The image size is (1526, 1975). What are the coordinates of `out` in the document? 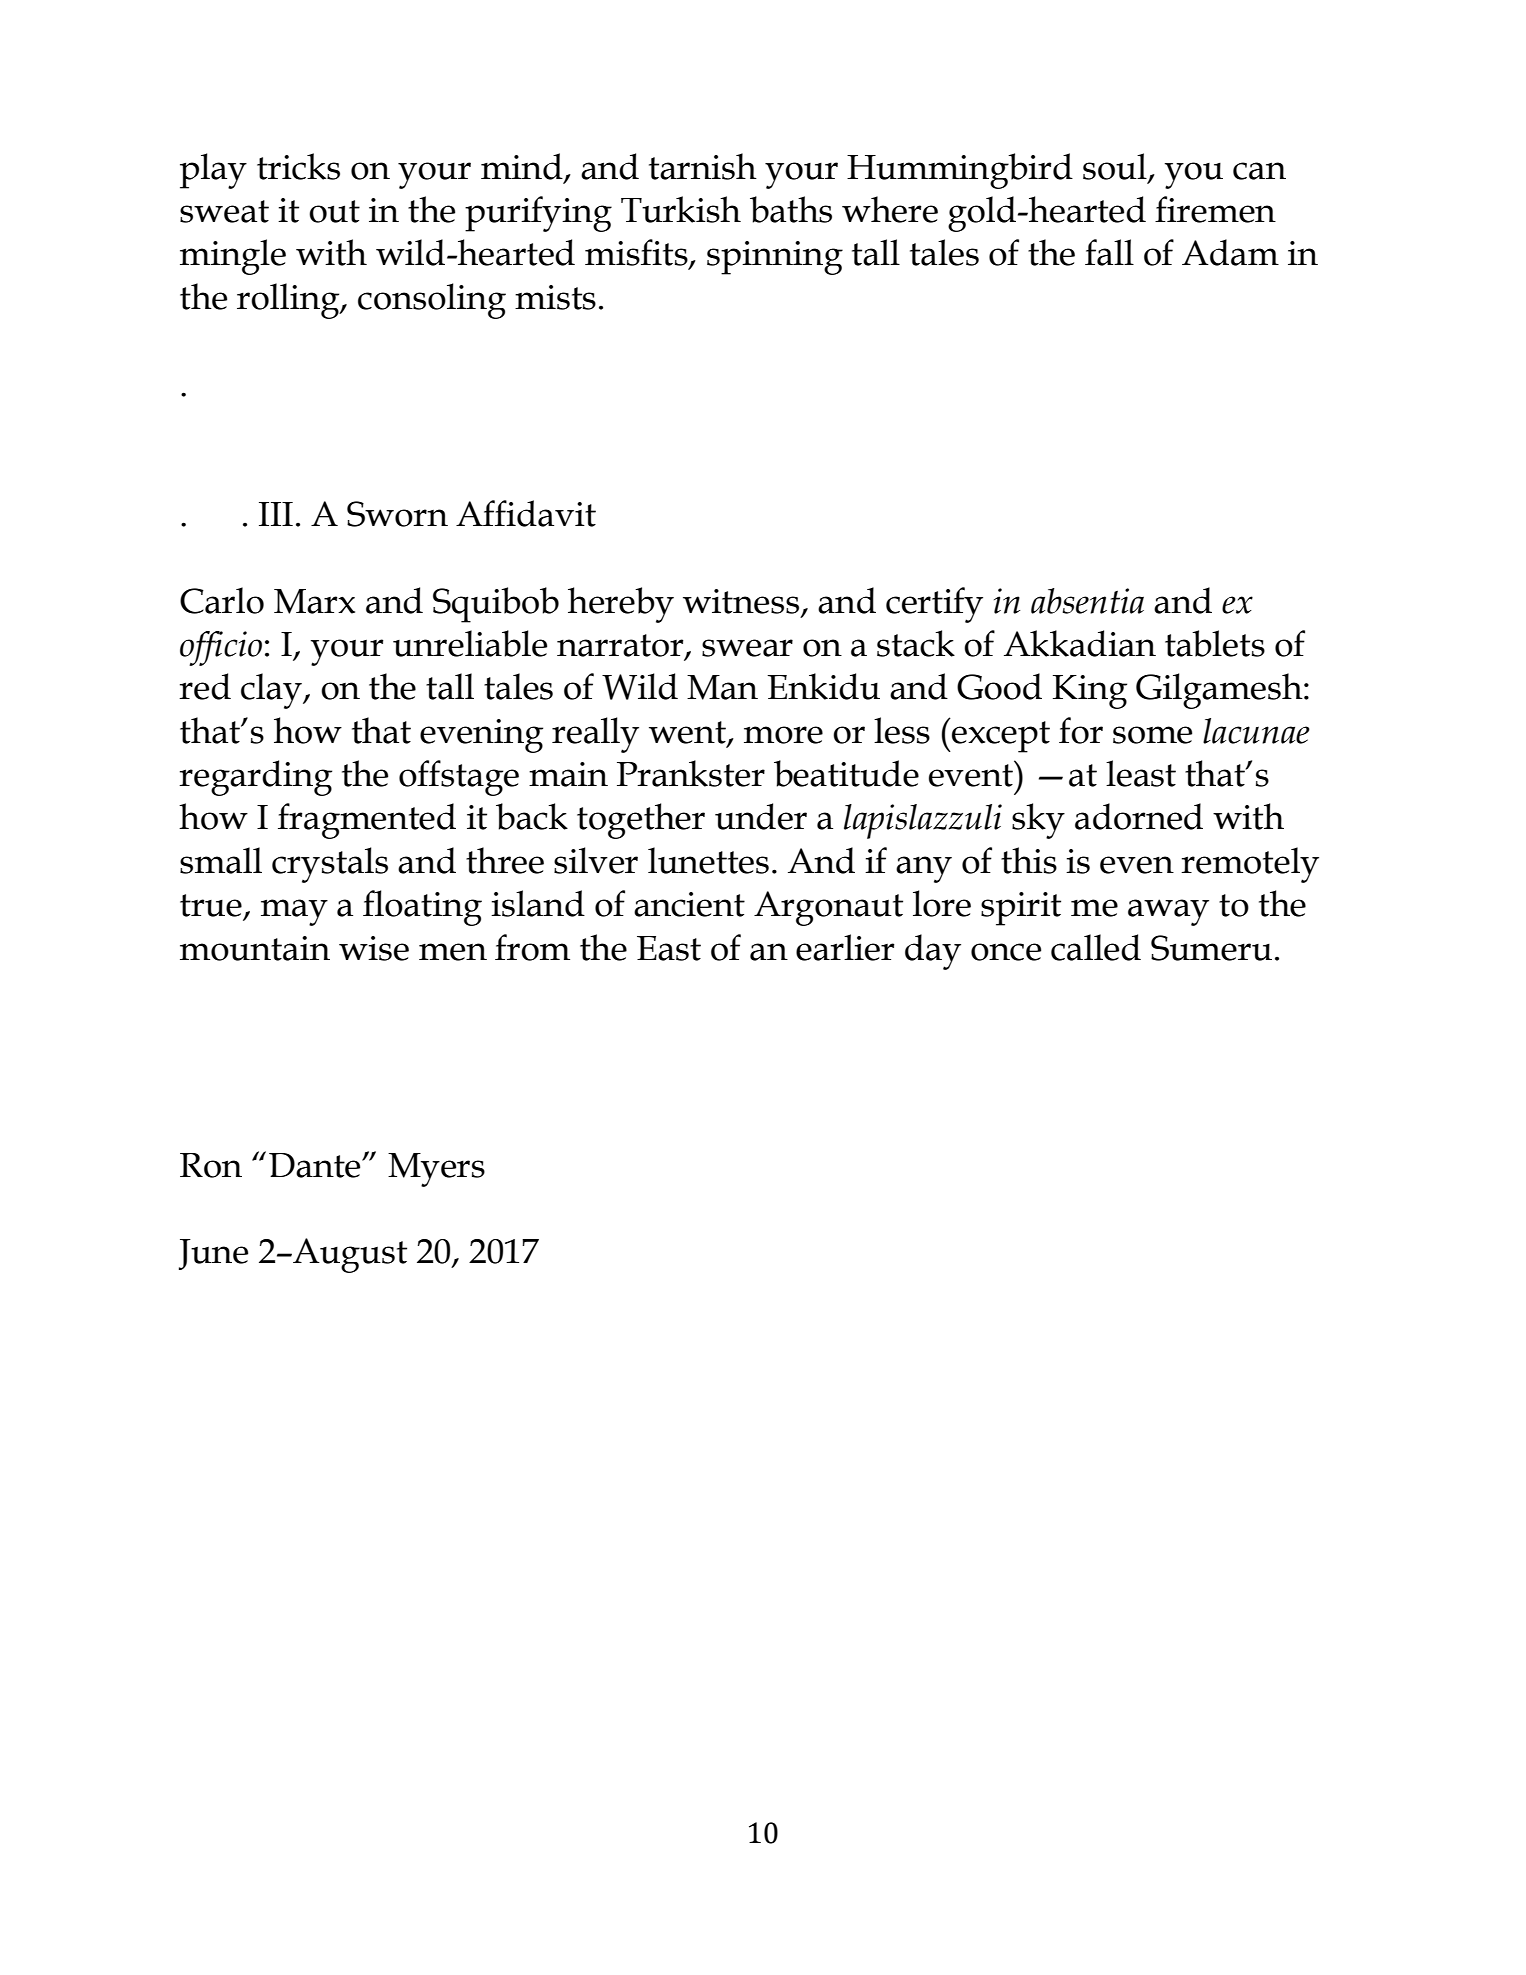 It's located at (334, 211).
